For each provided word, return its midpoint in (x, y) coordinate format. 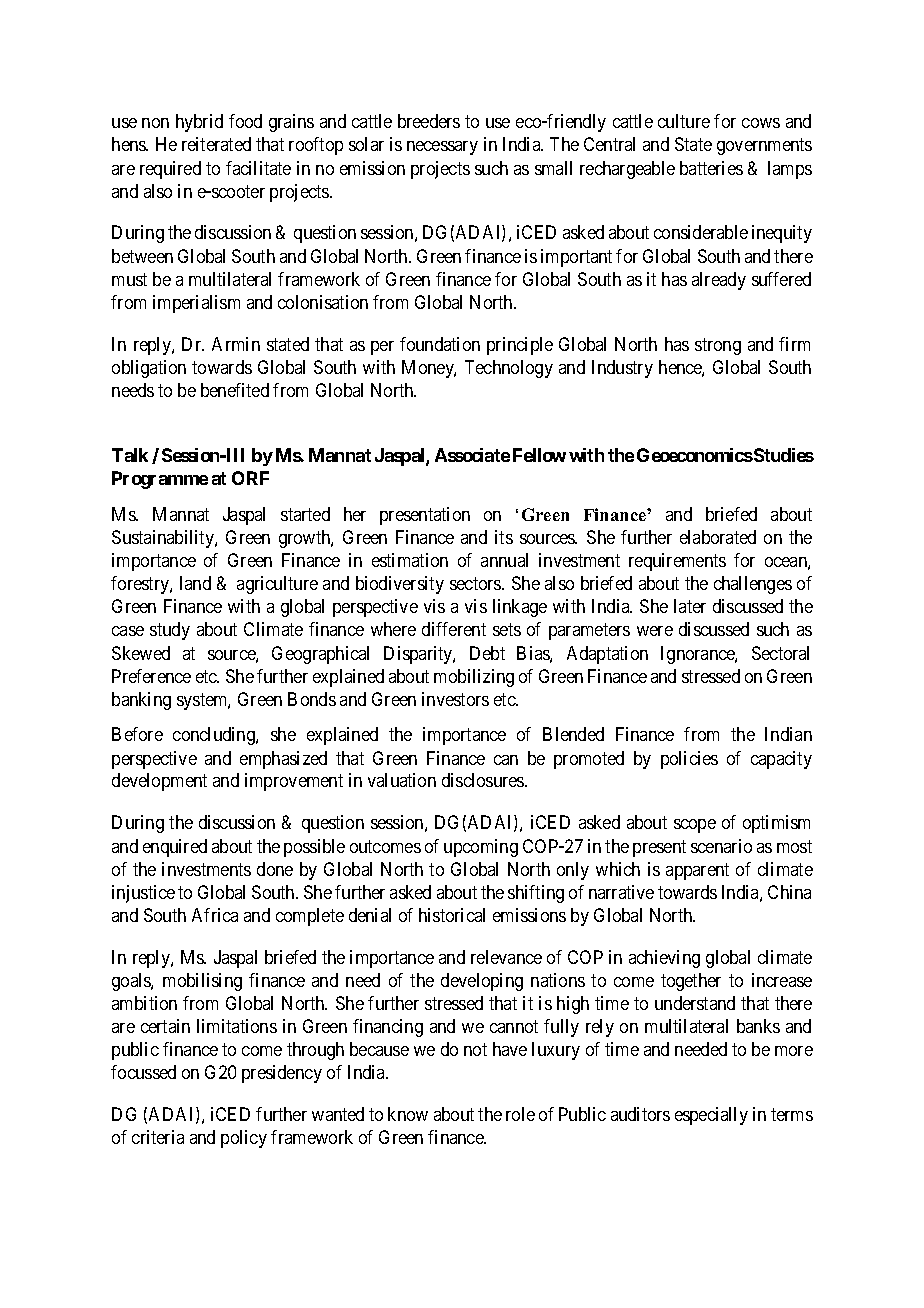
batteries (711, 168)
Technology (509, 369)
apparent (697, 871)
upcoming (481, 848)
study (170, 631)
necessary (442, 148)
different (454, 629)
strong (718, 346)
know (408, 1114)
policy (244, 1139)
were (655, 631)
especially (711, 1116)
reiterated (216, 144)
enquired (175, 848)
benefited (235, 390)
